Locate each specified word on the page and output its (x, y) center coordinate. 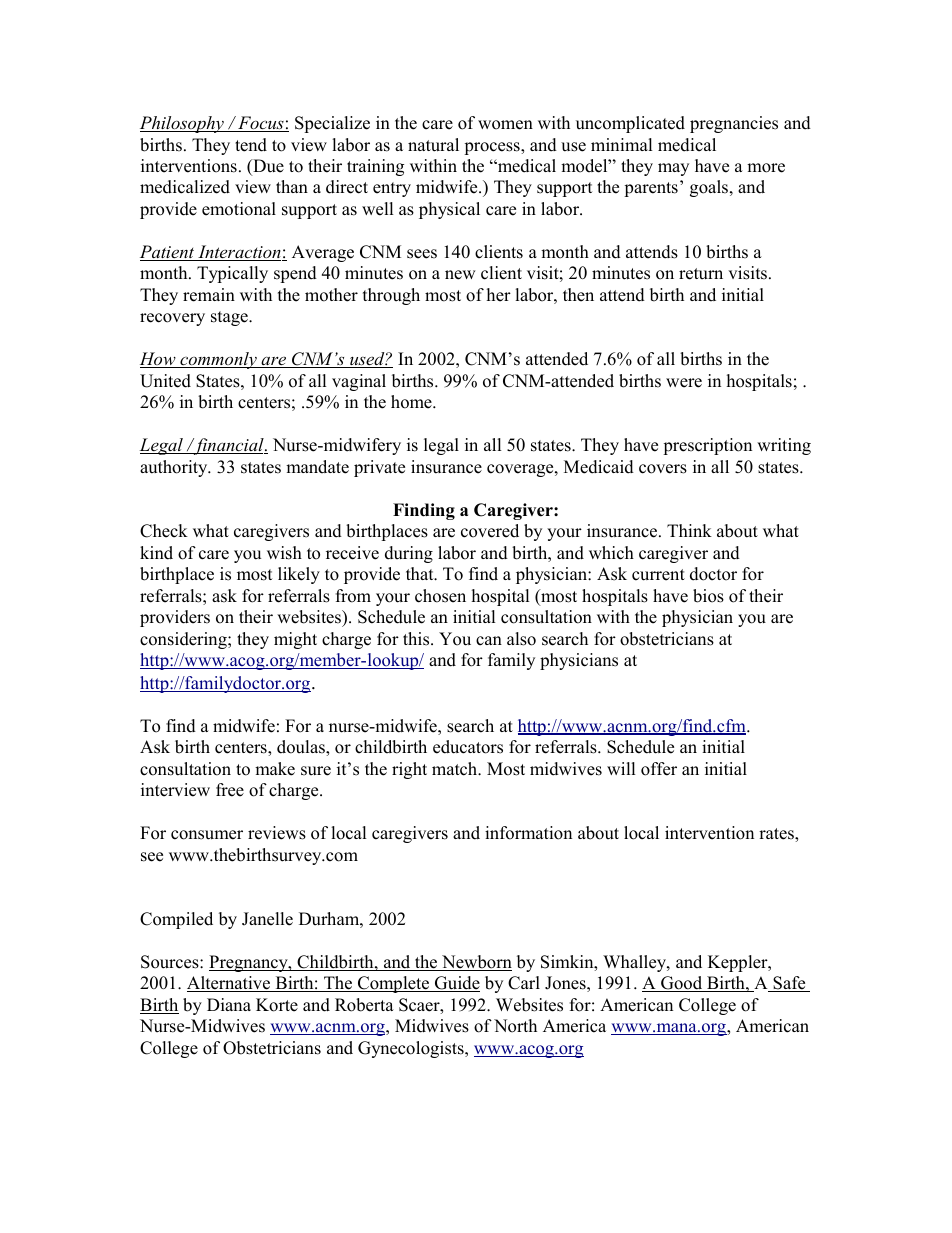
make (275, 769)
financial (229, 446)
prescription (707, 446)
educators (468, 747)
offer (659, 769)
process (493, 148)
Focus (261, 124)
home (412, 402)
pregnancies (734, 124)
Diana (229, 1004)
